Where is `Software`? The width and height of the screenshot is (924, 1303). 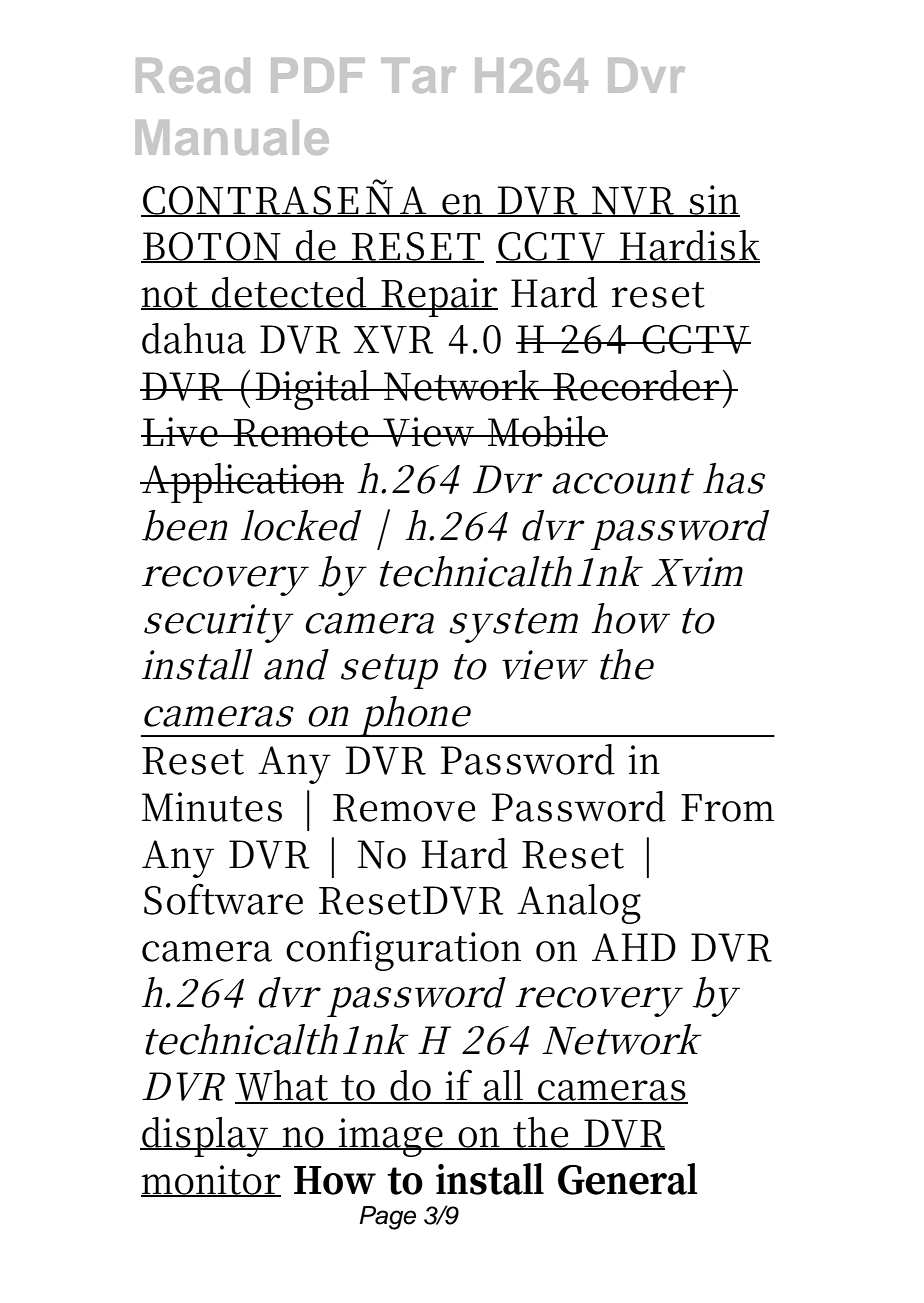
Software is located at coordinates (223, 899).
